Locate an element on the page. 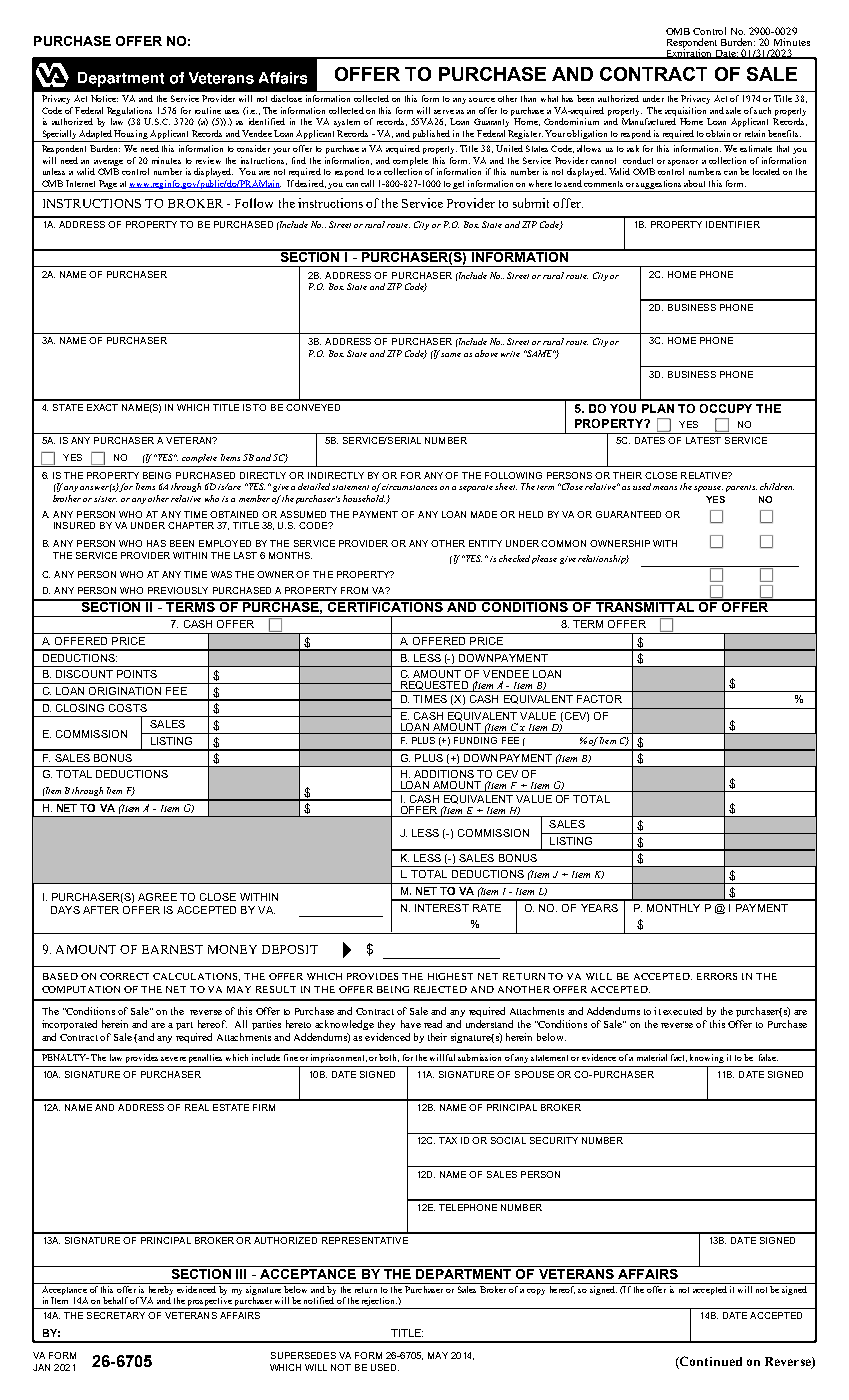 This image has width=849, height=1400. rejection is located at coordinates (379, 1303).
